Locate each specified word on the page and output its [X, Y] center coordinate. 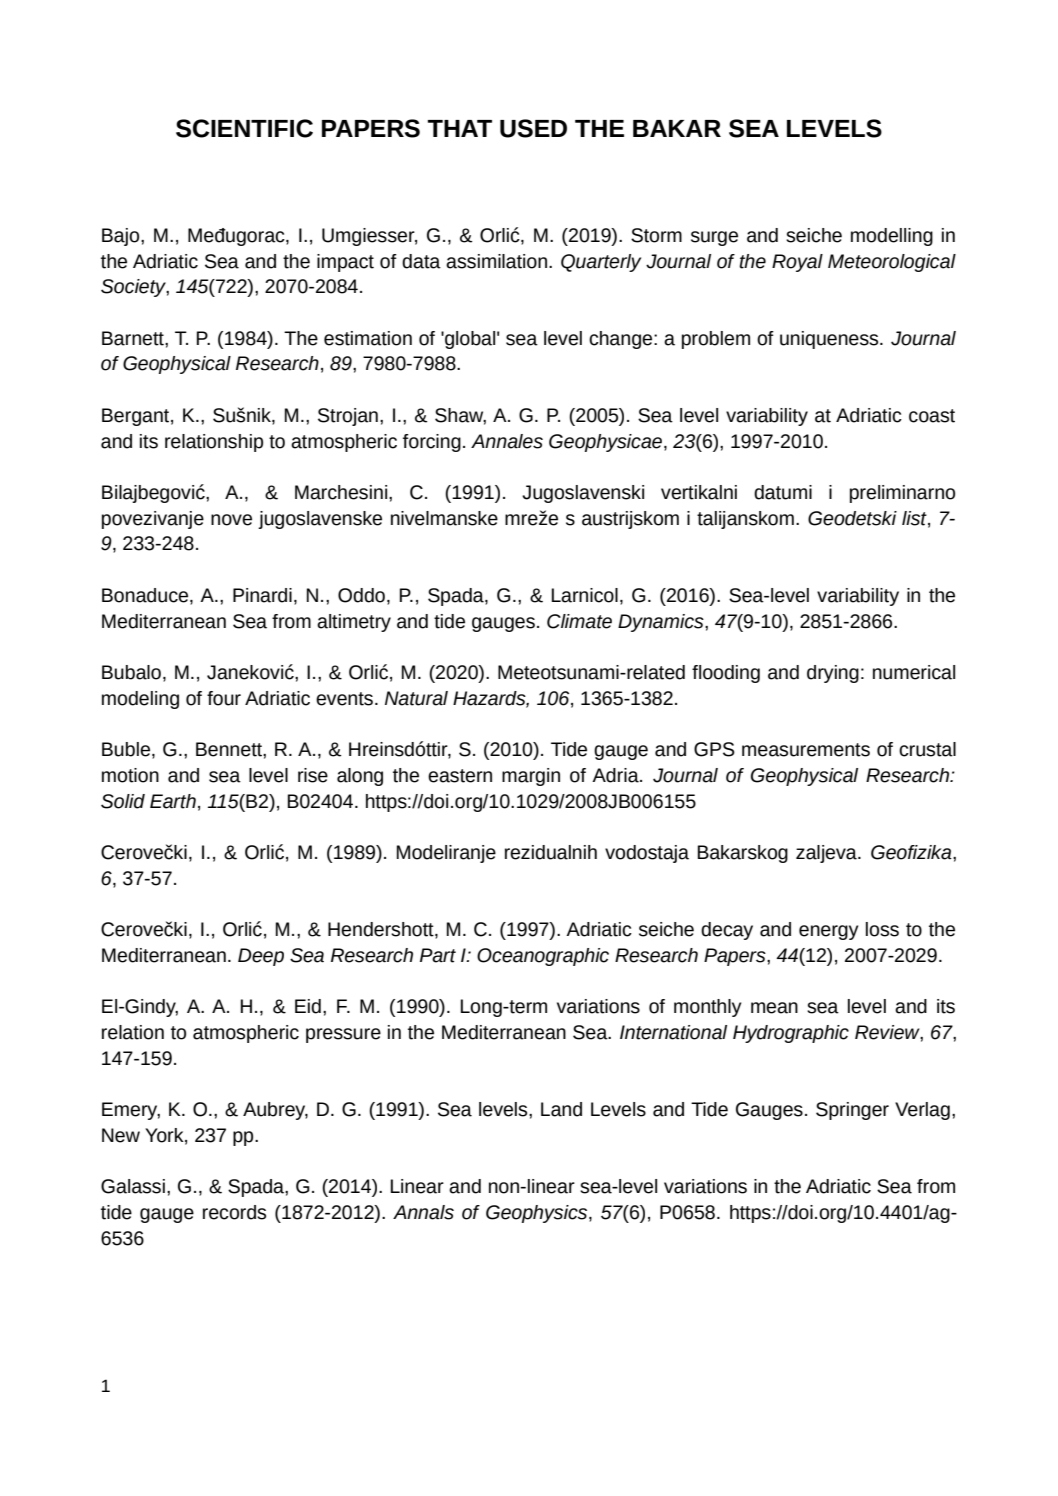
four [224, 698]
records [234, 1212]
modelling [892, 237]
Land [561, 1109]
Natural [416, 698]
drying [833, 674]
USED [533, 128]
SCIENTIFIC [244, 128]
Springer [852, 1111]
